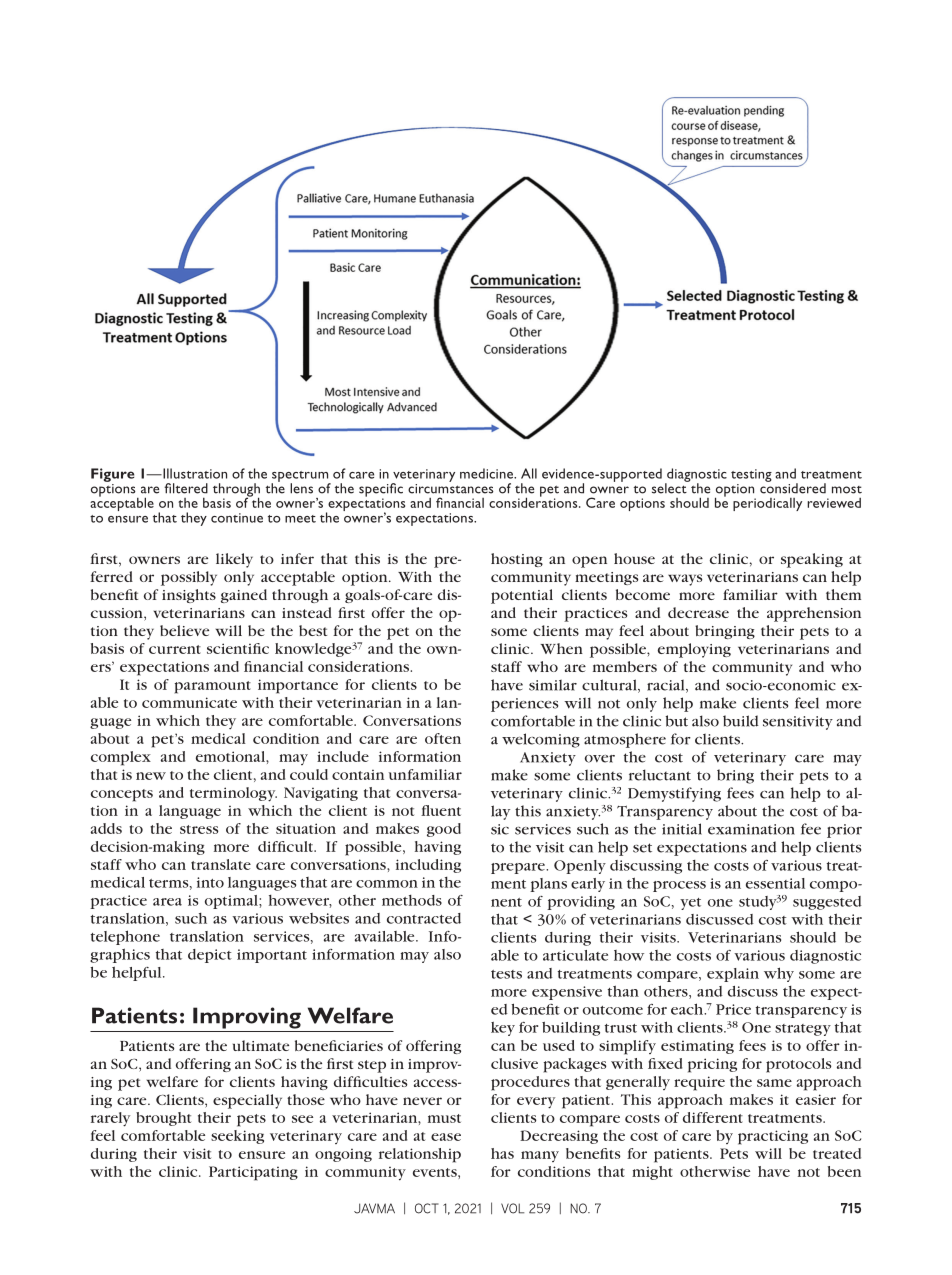 This screenshot has width=952, height=1275. What do you see at coordinates (167, 902) in the screenshot?
I see `area` at bounding box center [167, 902].
